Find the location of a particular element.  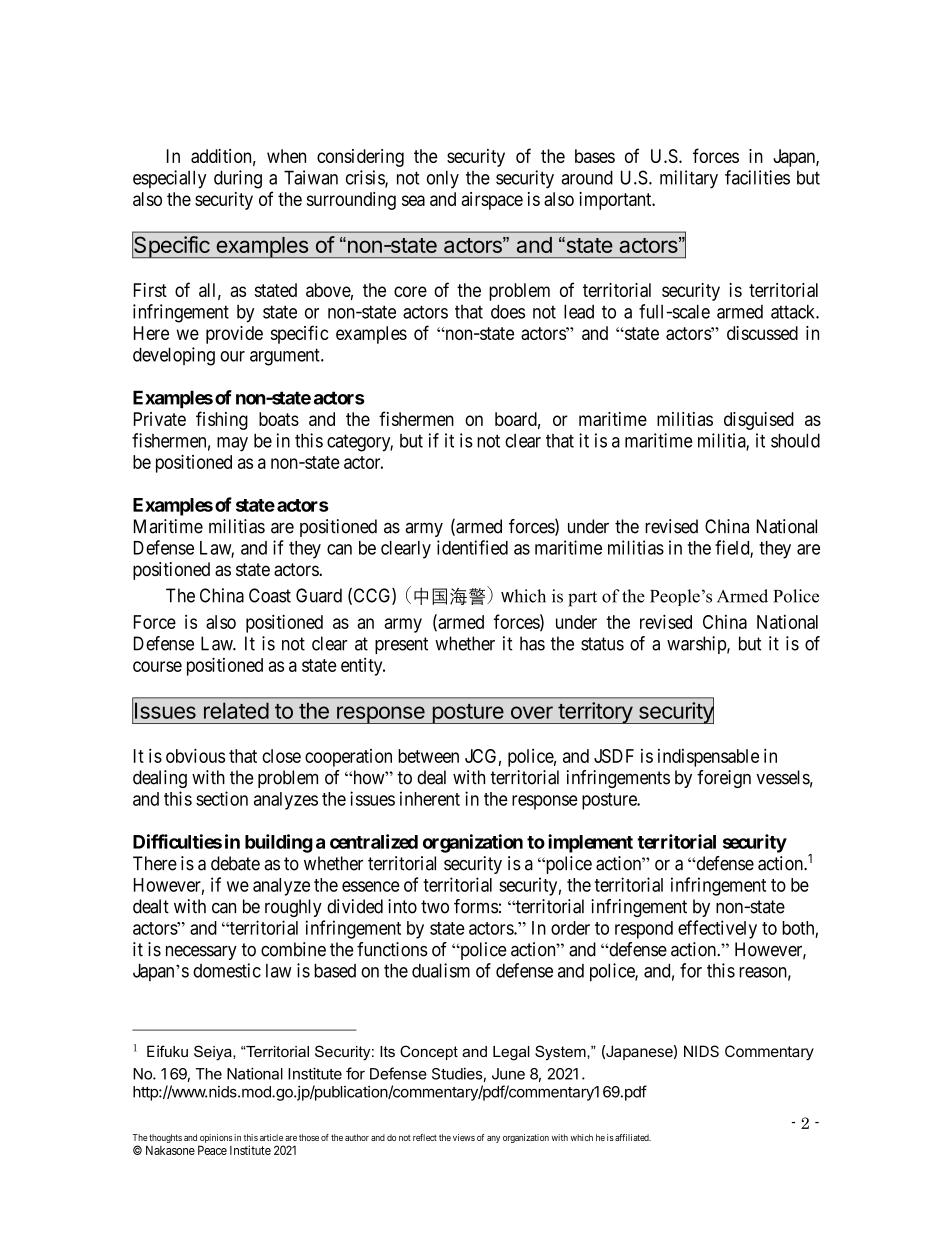

airspace is located at coordinates (492, 201).
